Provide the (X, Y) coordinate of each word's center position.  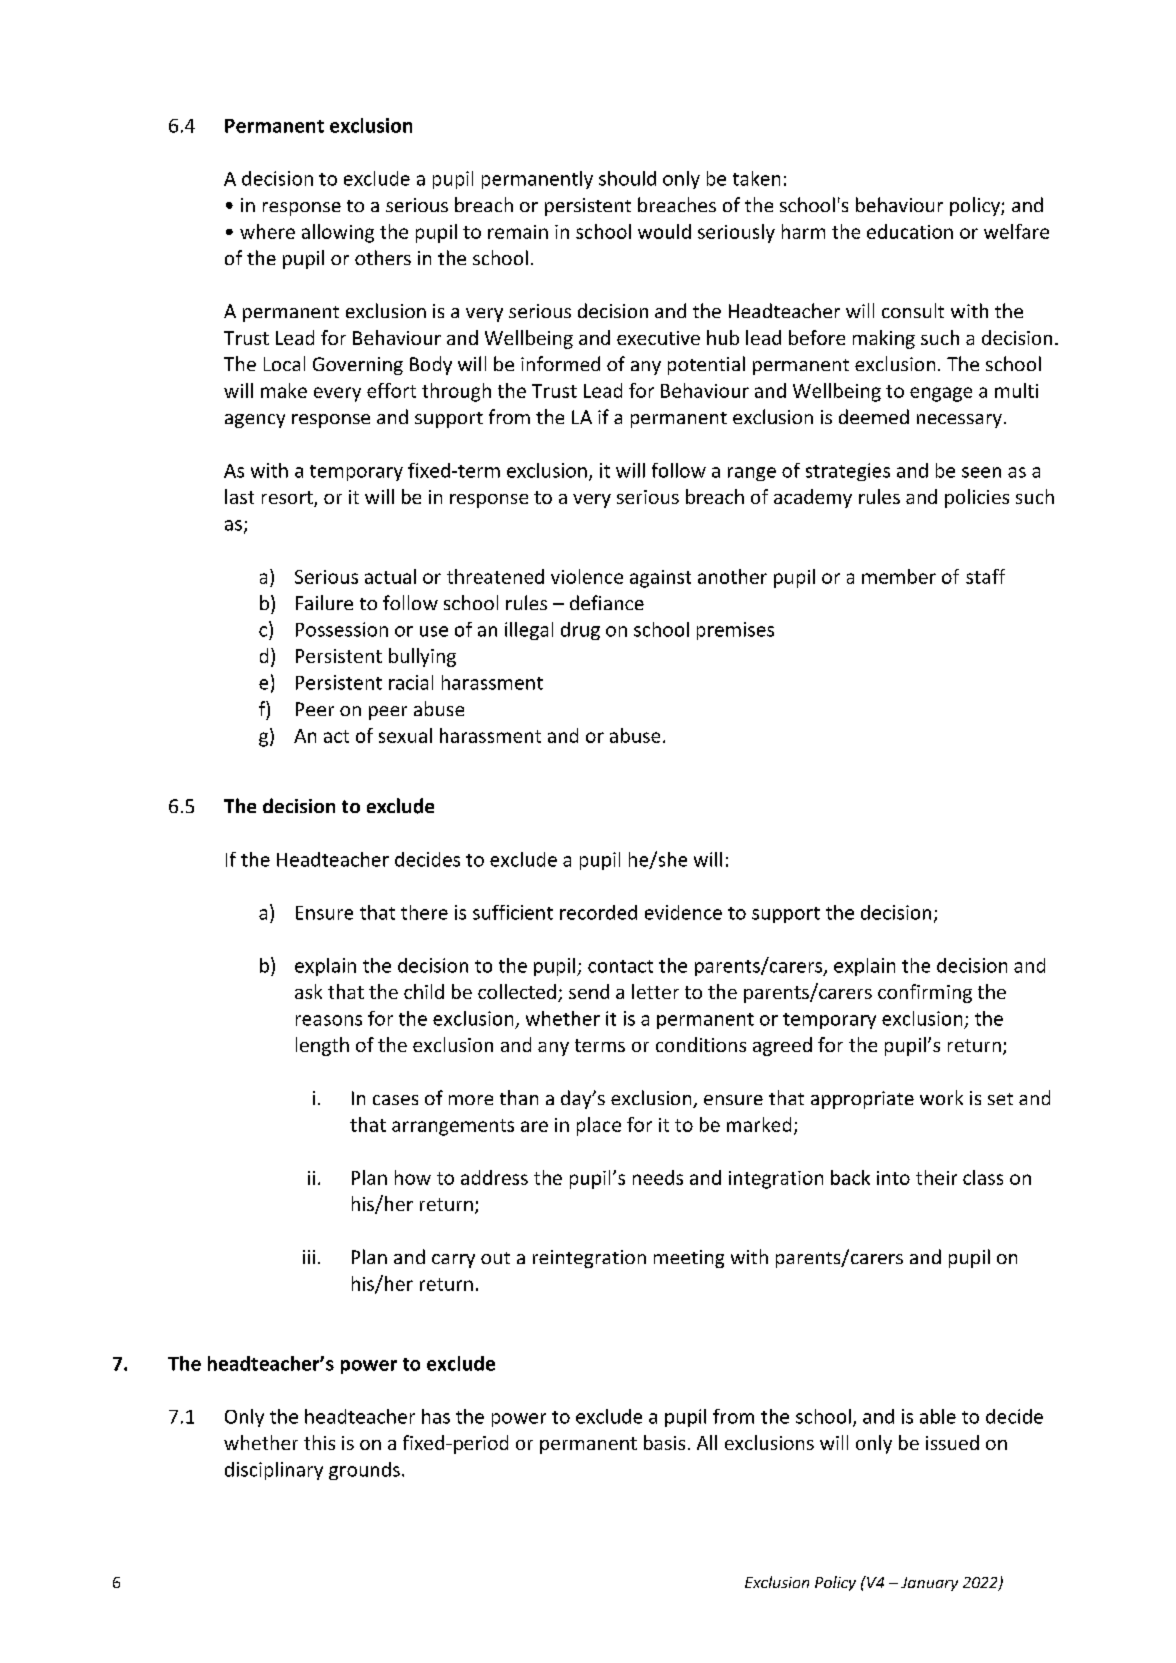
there (424, 912)
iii (309, 1257)
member (899, 576)
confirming (925, 993)
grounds (364, 1471)
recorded (598, 912)
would (664, 231)
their (936, 1177)
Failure (324, 602)
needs (658, 1177)
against (660, 579)
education (910, 231)
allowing (338, 233)
